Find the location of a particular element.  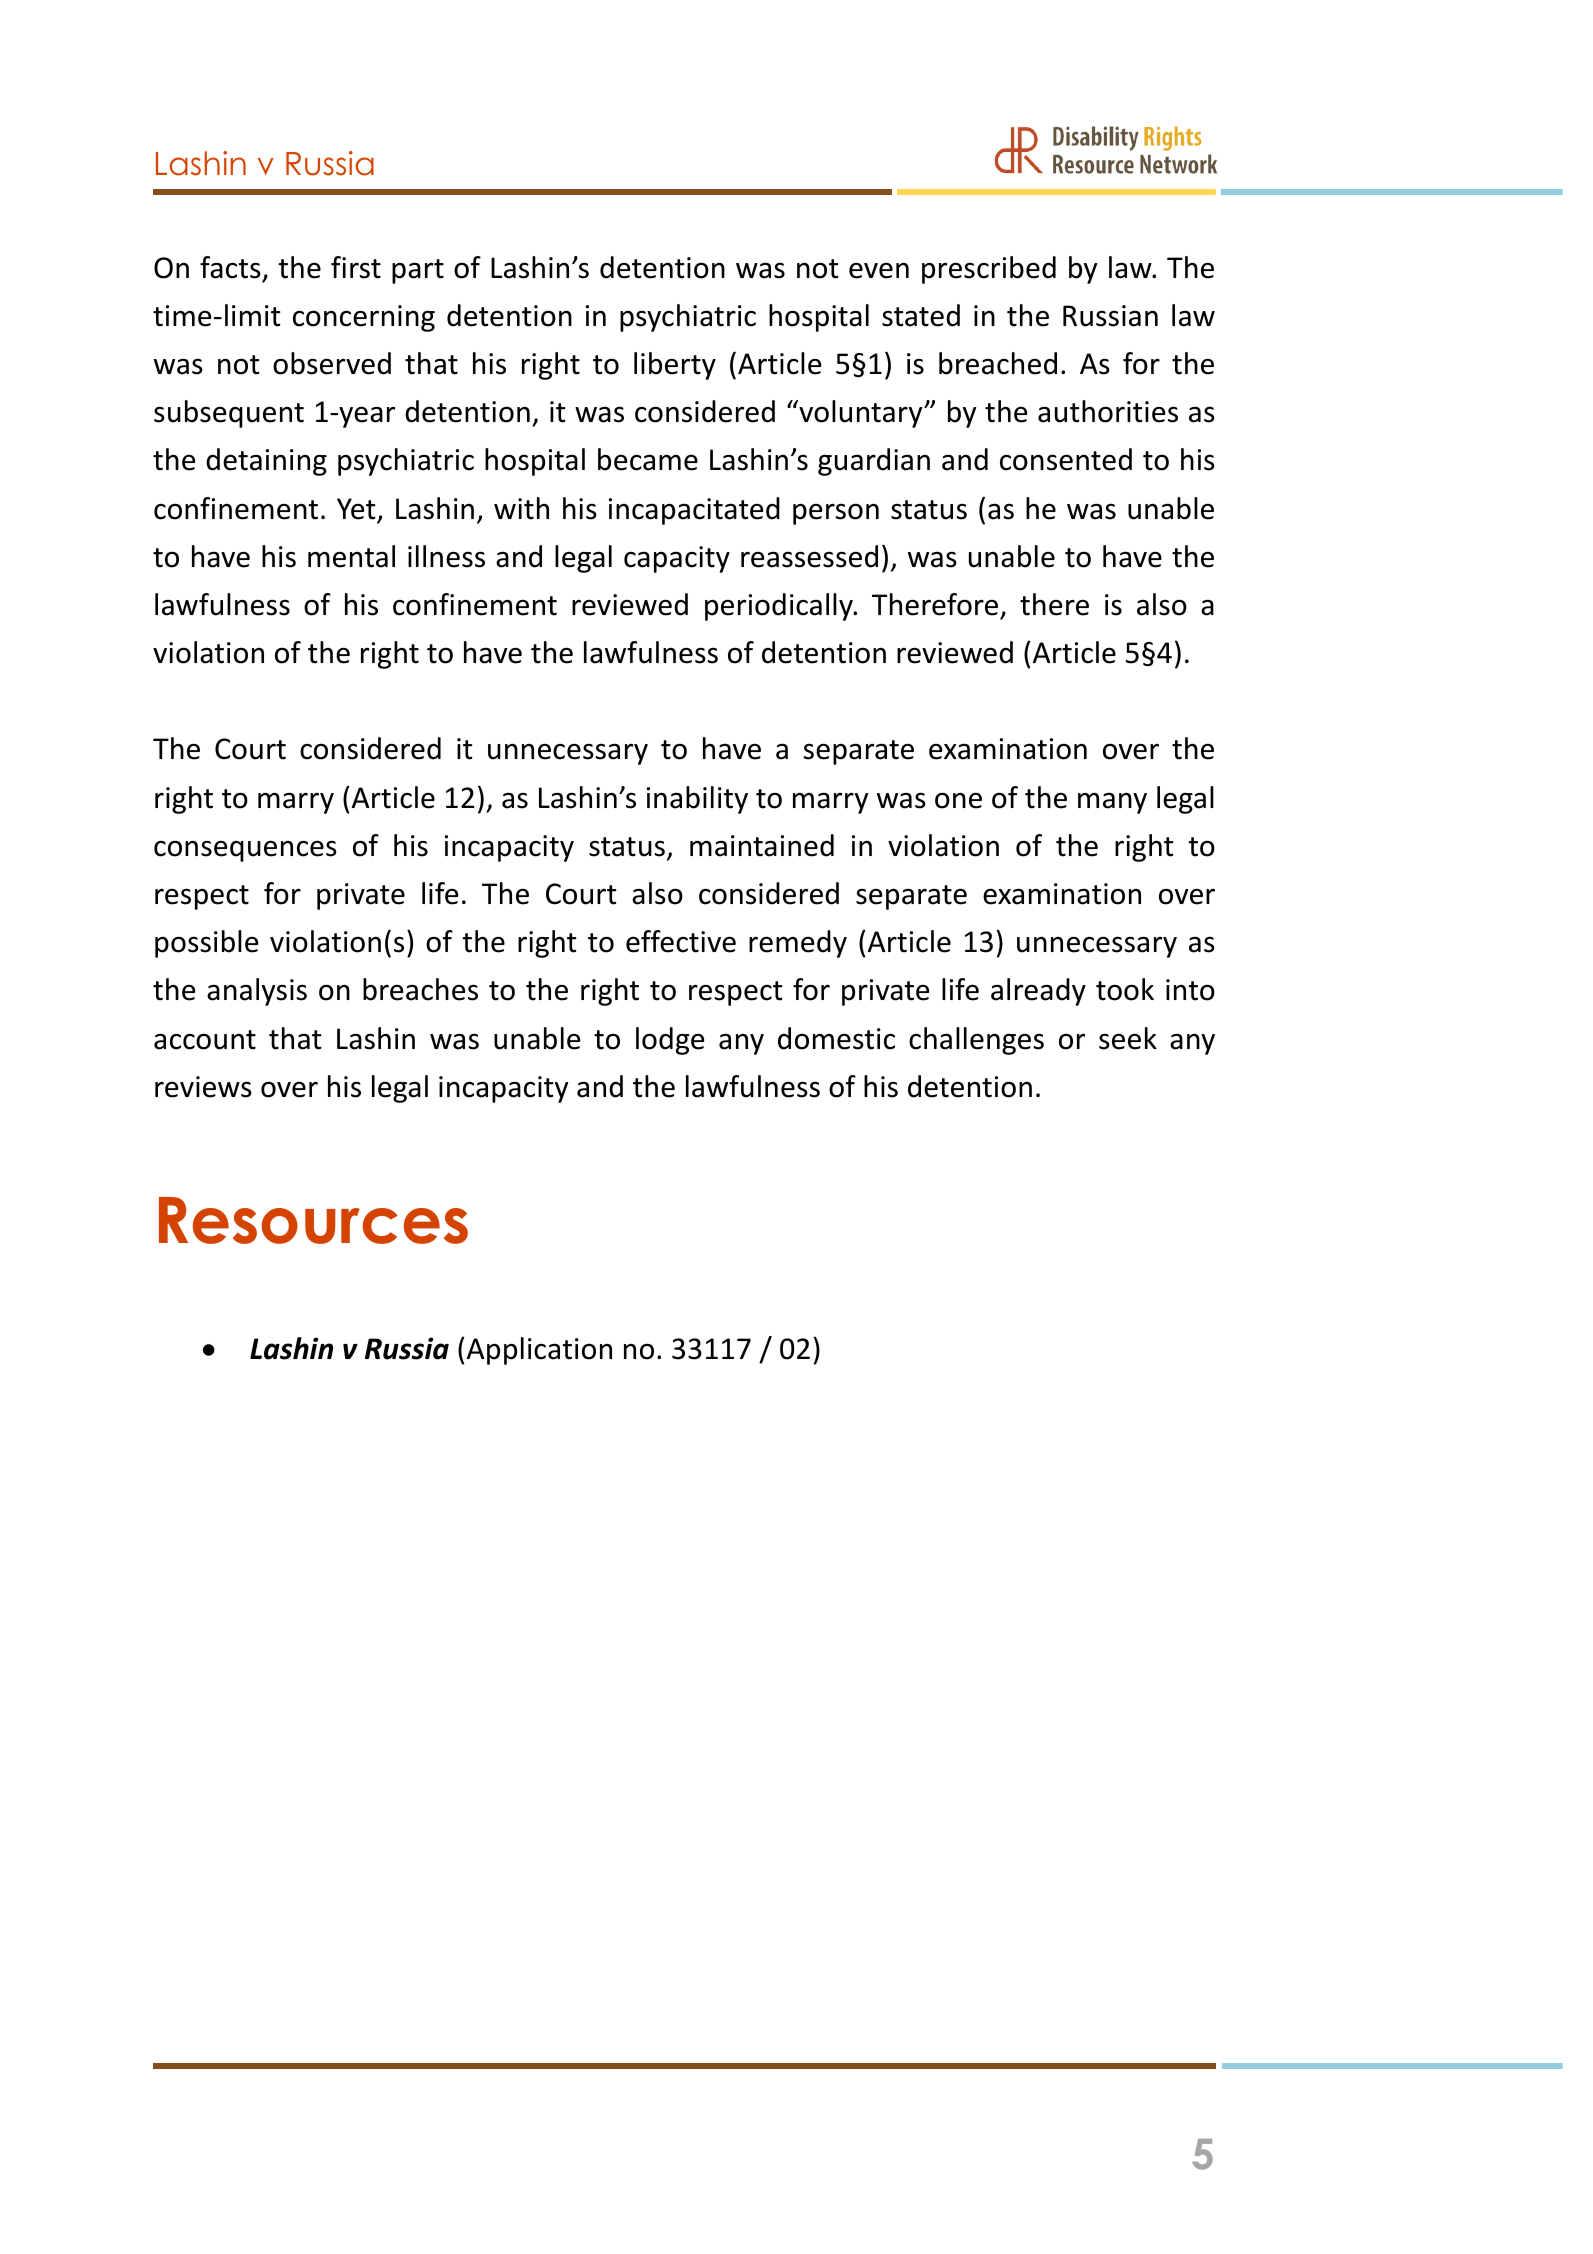

already is located at coordinates (1038, 992).
